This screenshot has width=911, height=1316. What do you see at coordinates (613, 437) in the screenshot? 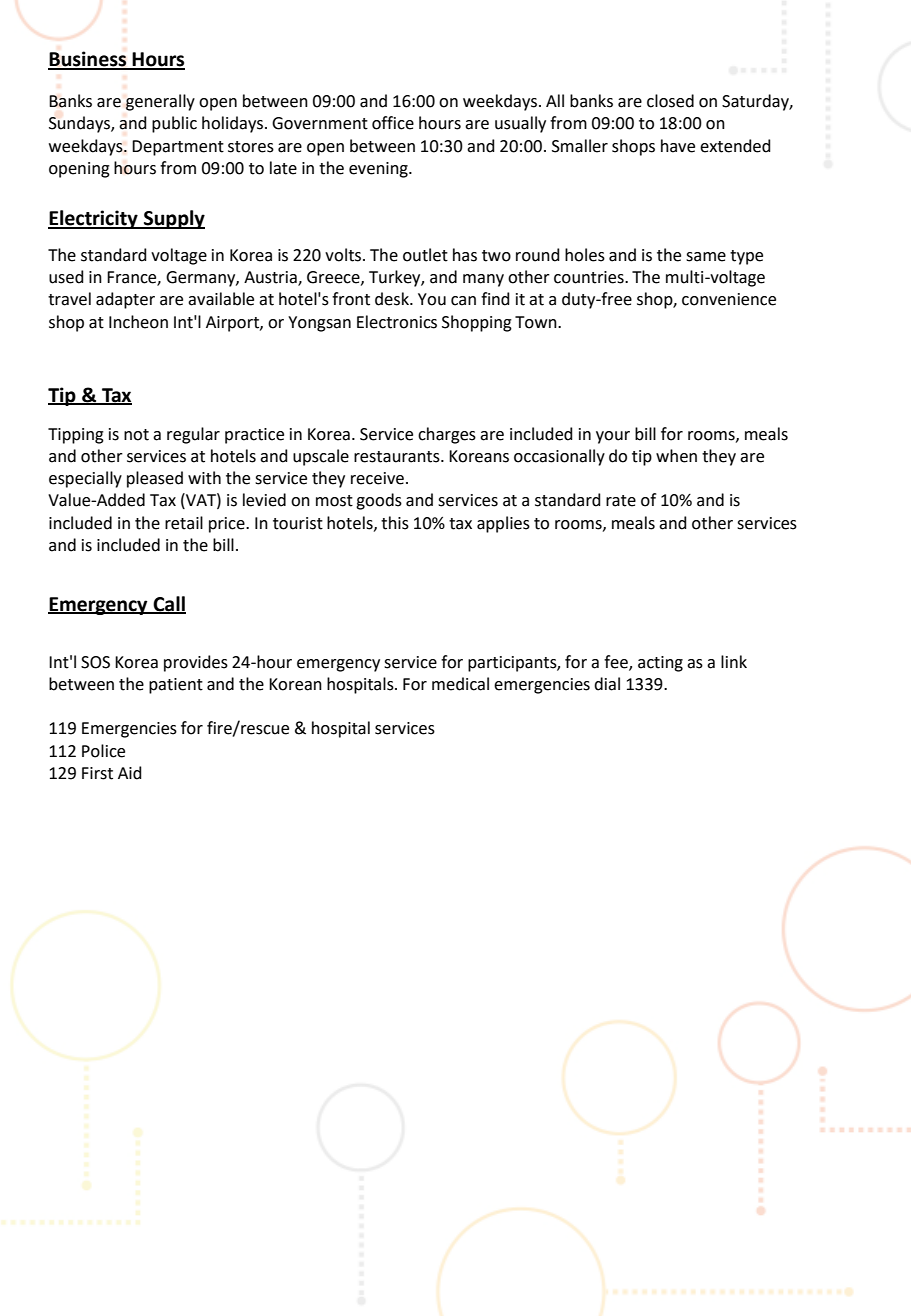
I see `your` at bounding box center [613, 437].
